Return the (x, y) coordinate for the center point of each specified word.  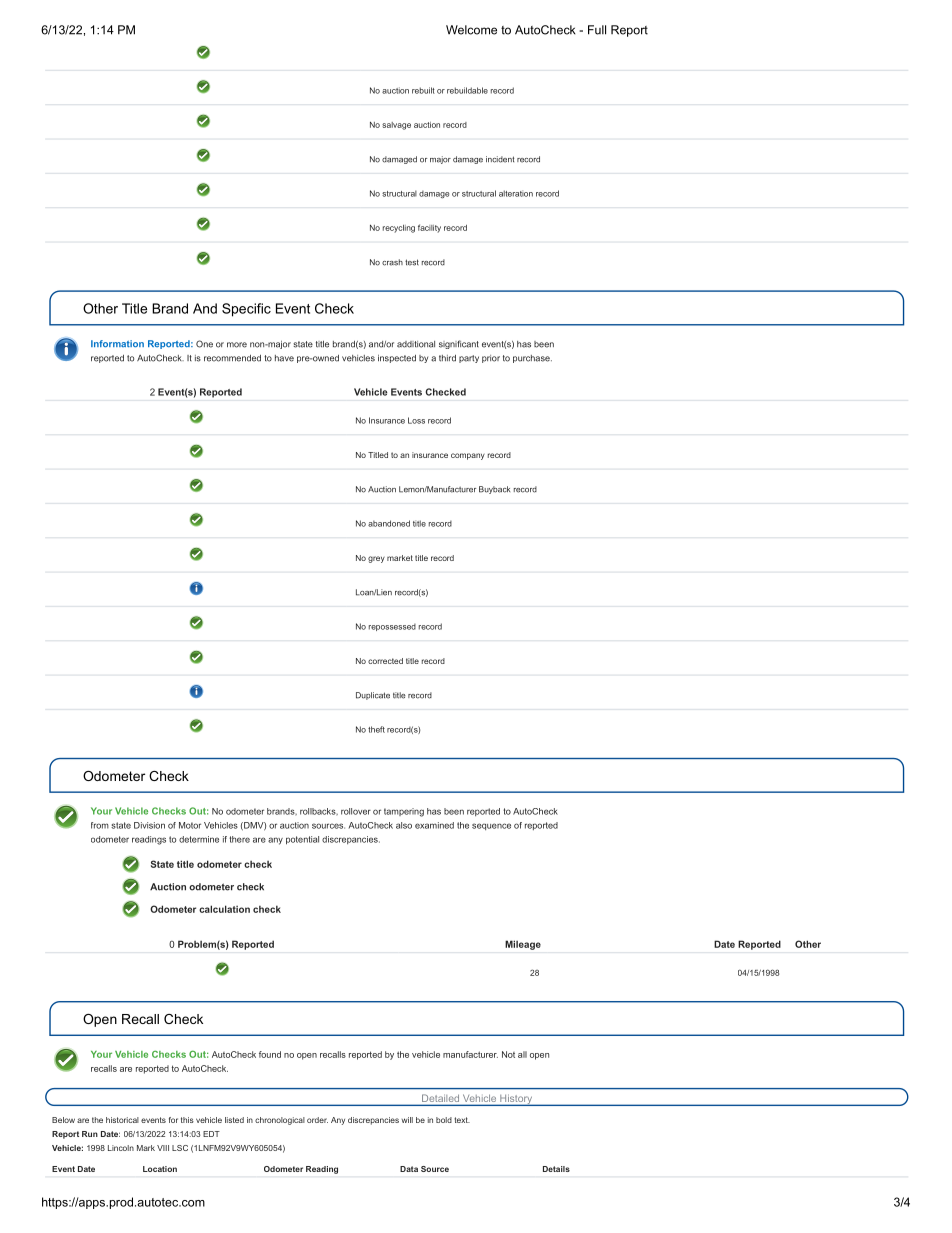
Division (149, 825)
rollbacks (319, 811)
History (516, 1100)
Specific (246, 310)
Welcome (471, 30)
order (317, 1120)
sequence (491, 826)
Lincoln (121, 1148)
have (284, 358)
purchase (532, 359)
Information (117, 344)
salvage (396, 126)
